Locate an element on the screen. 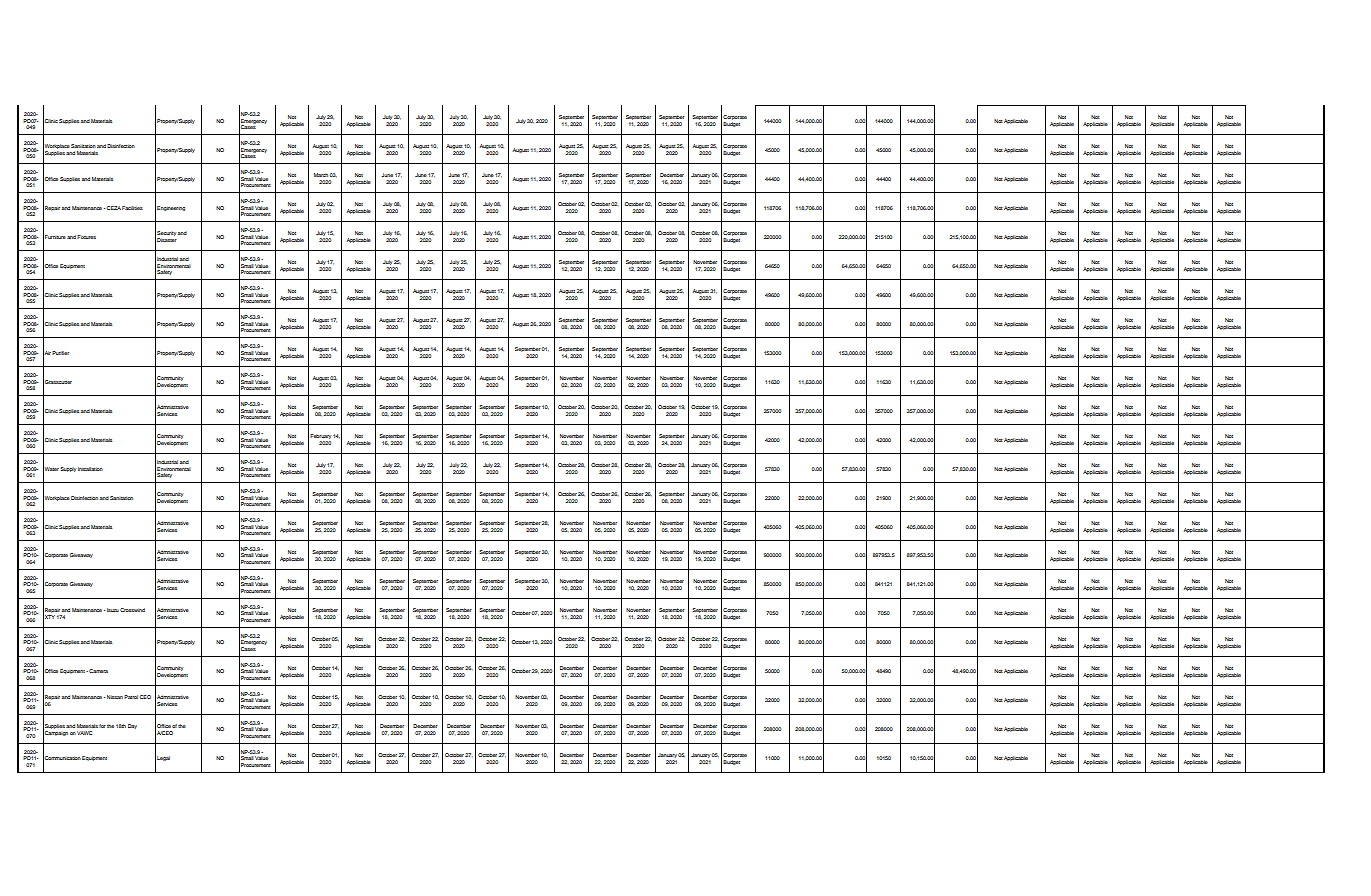  for is located at coordinates (102, 726).
